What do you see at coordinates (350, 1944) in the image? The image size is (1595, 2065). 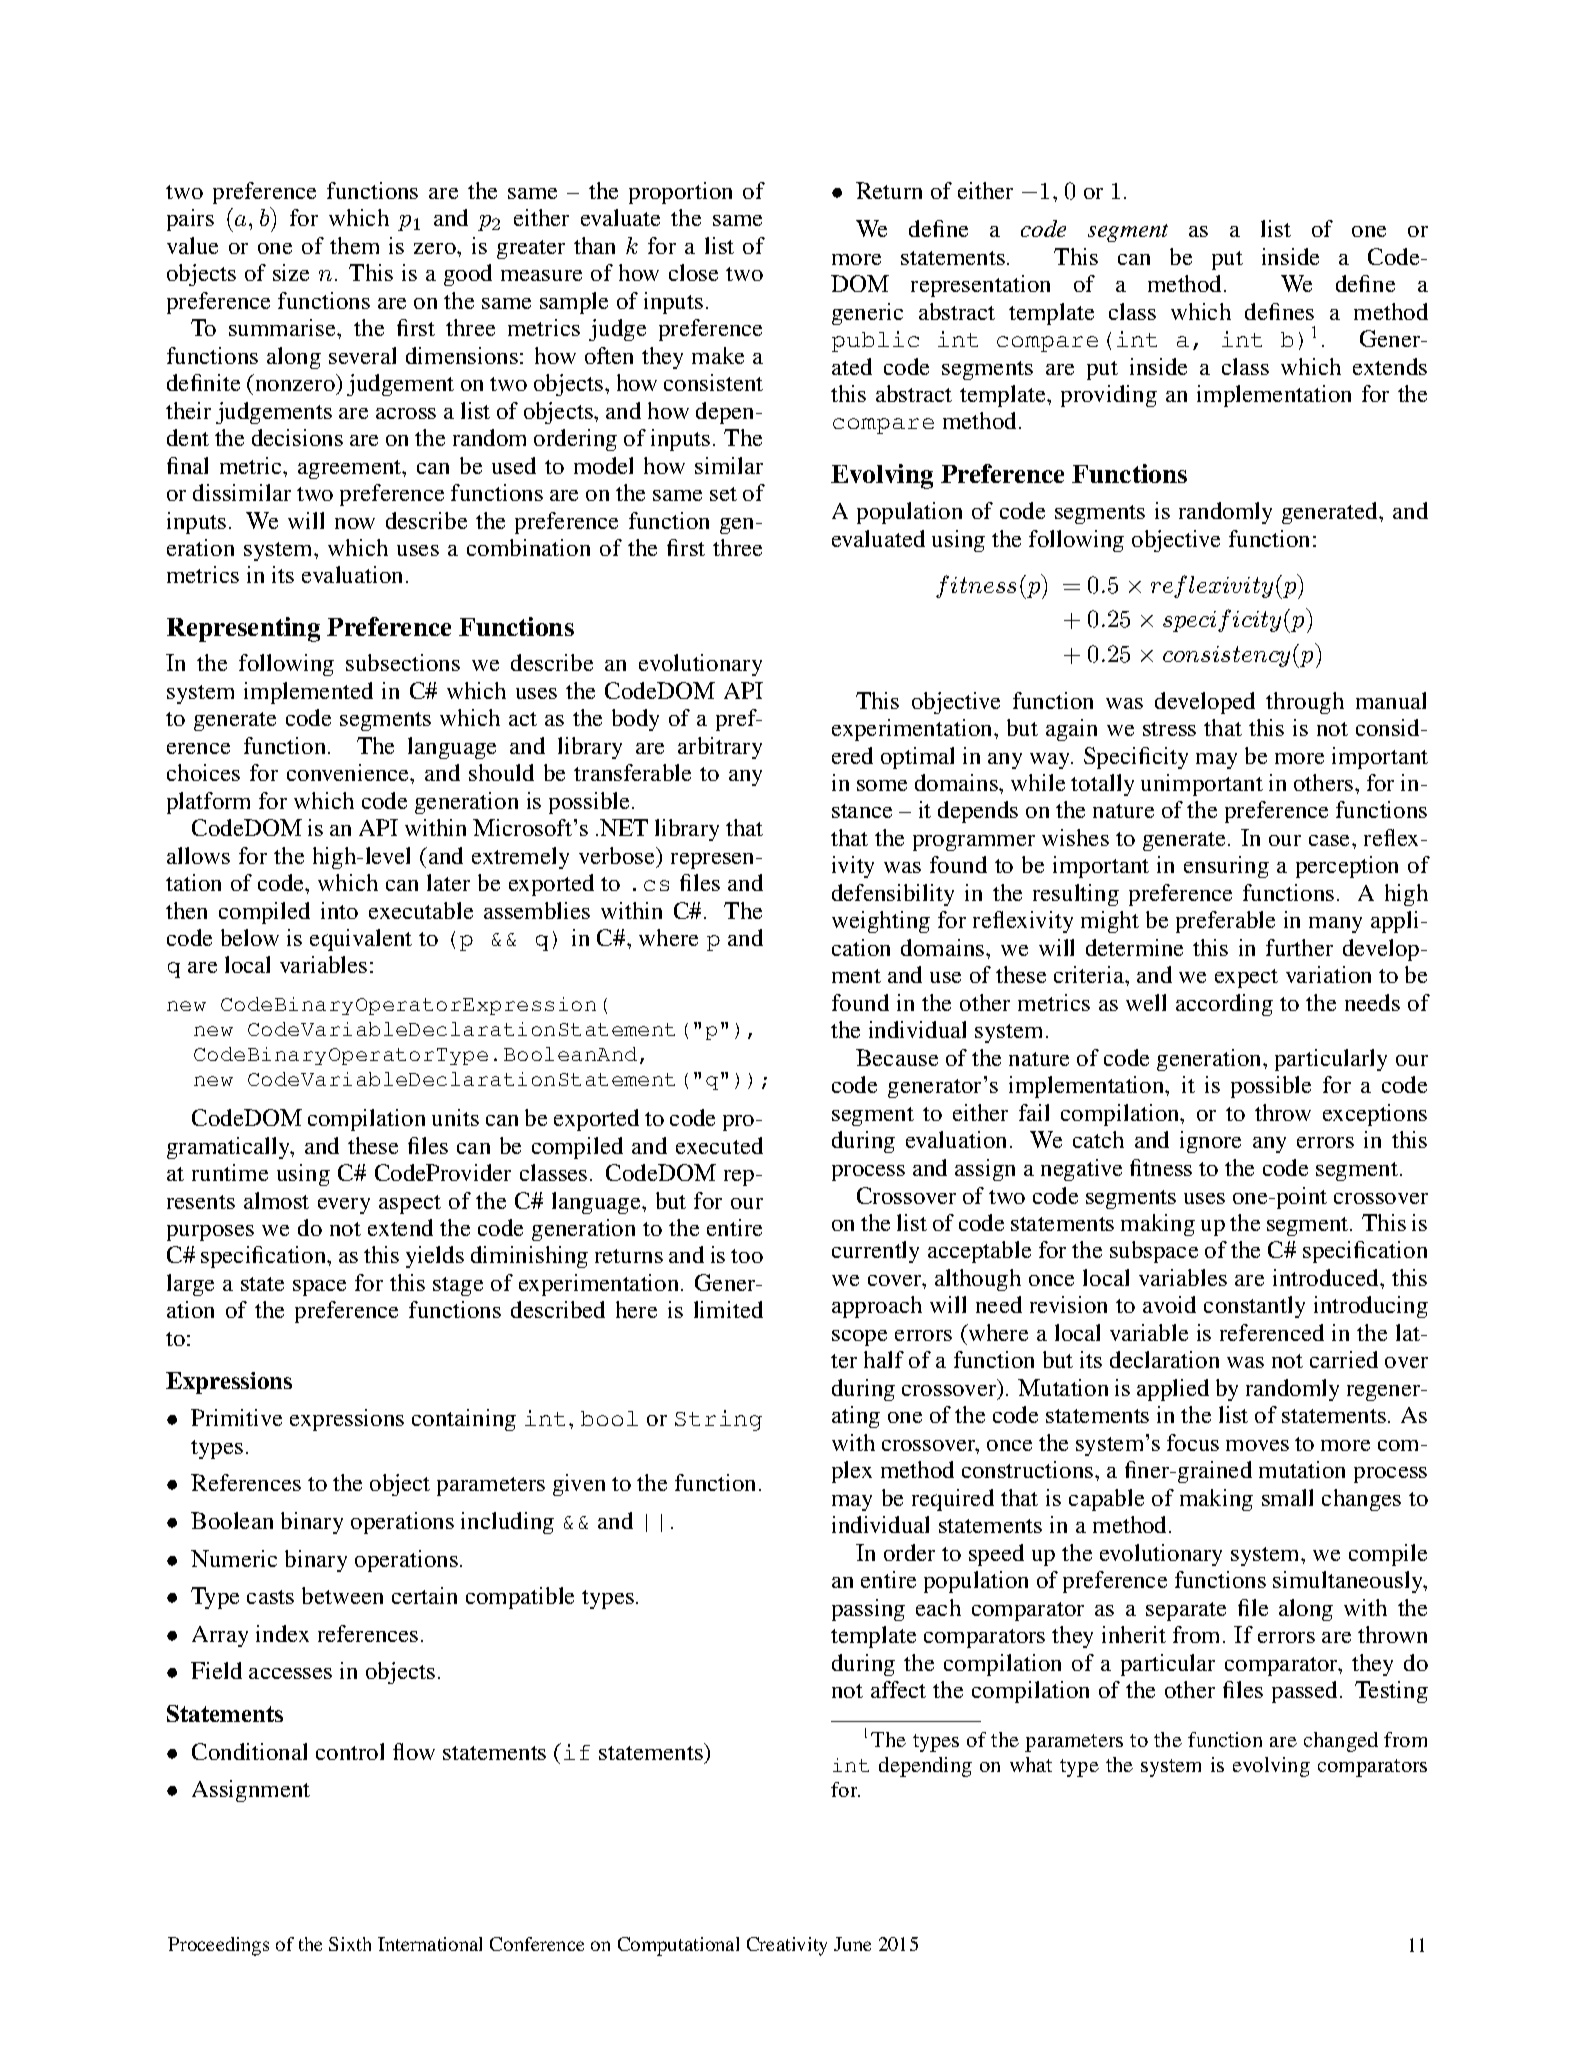 I see `Sixth` at bounding box center [350, 1944].
